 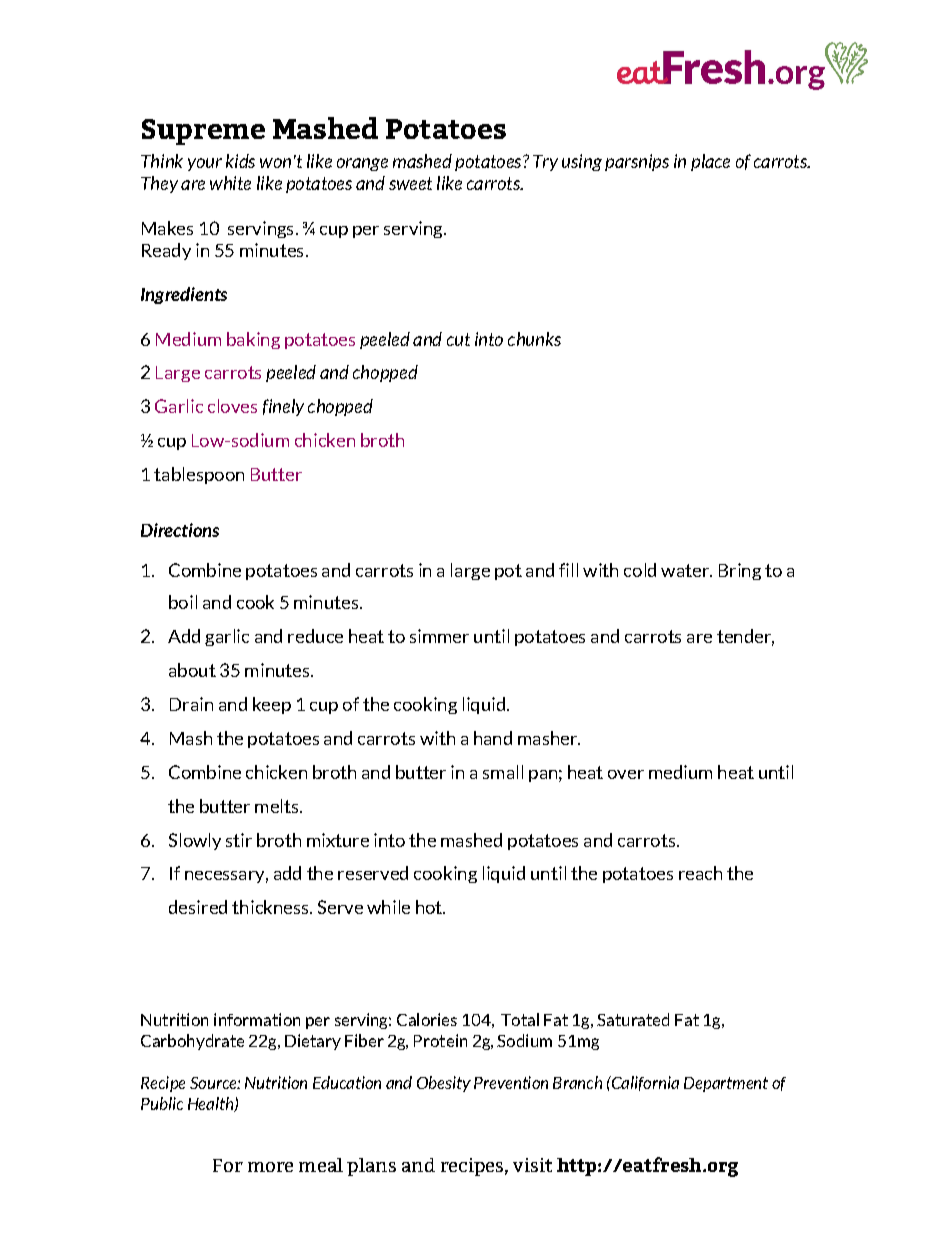 What do you see at coordinates (410, 183) in the page?
I see `sweet` at bounding box center [410, 183].
